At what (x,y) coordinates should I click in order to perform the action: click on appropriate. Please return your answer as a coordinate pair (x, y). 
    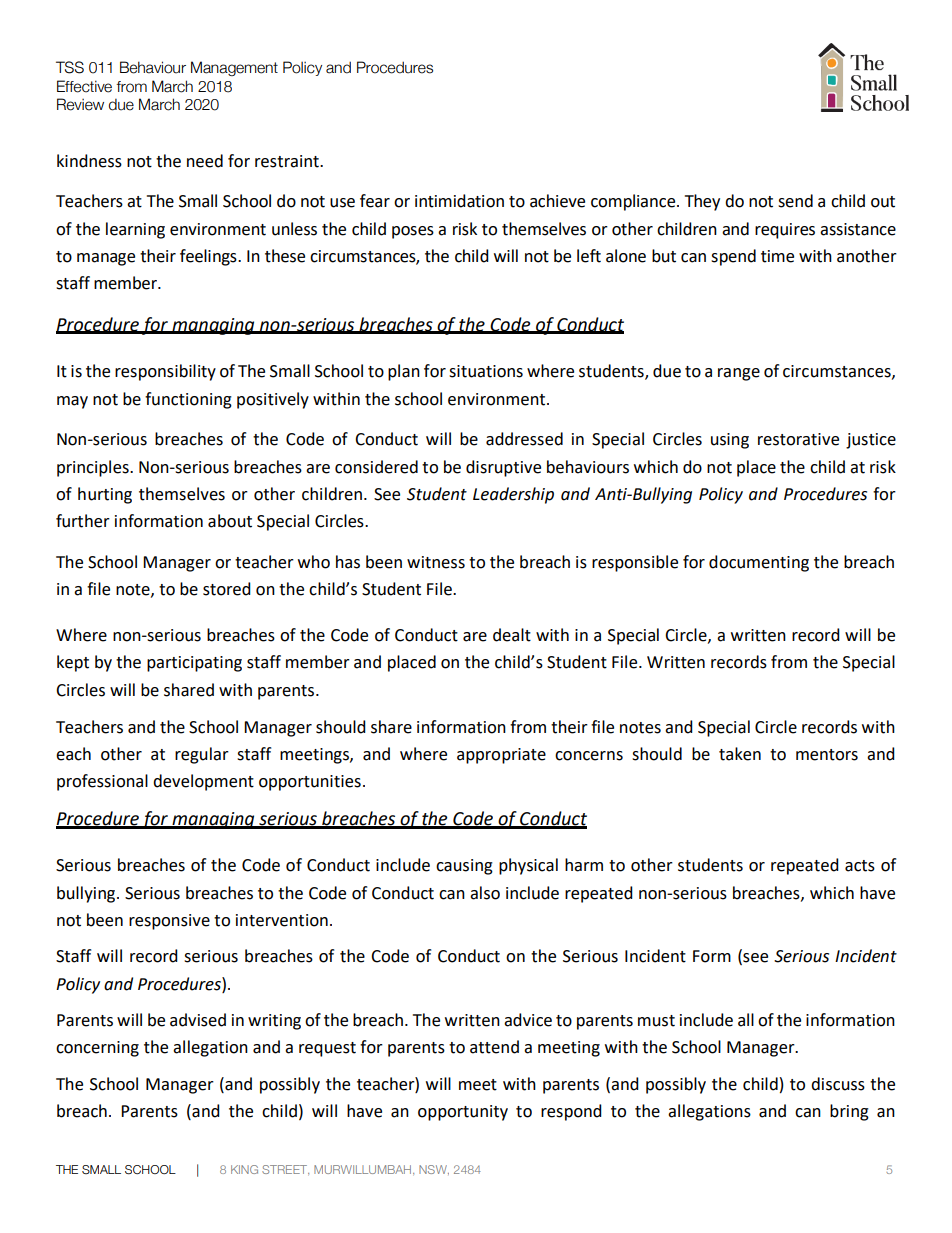
    Looking at the image, I should click on (501, 756).
